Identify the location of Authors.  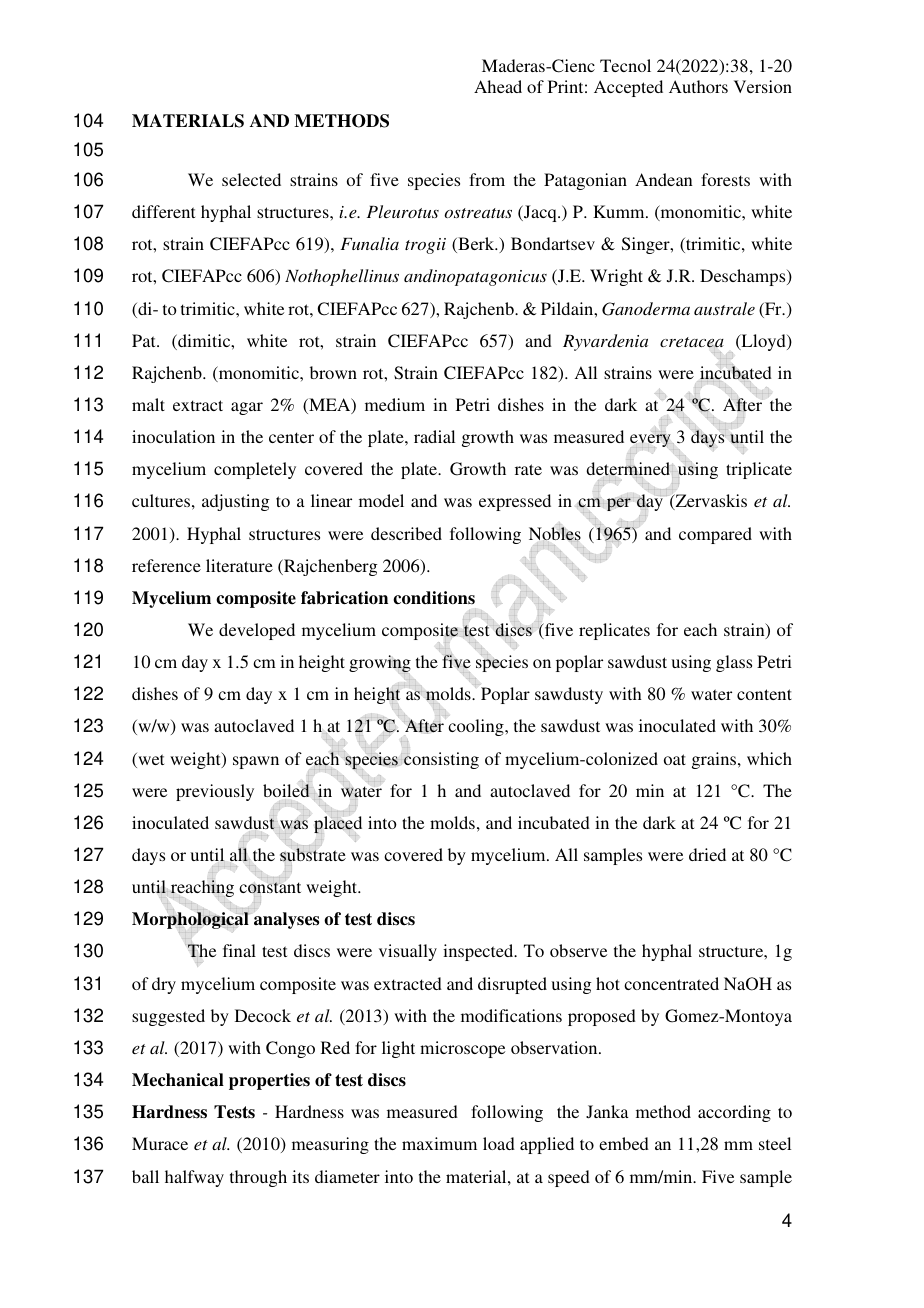
(698, 86).
